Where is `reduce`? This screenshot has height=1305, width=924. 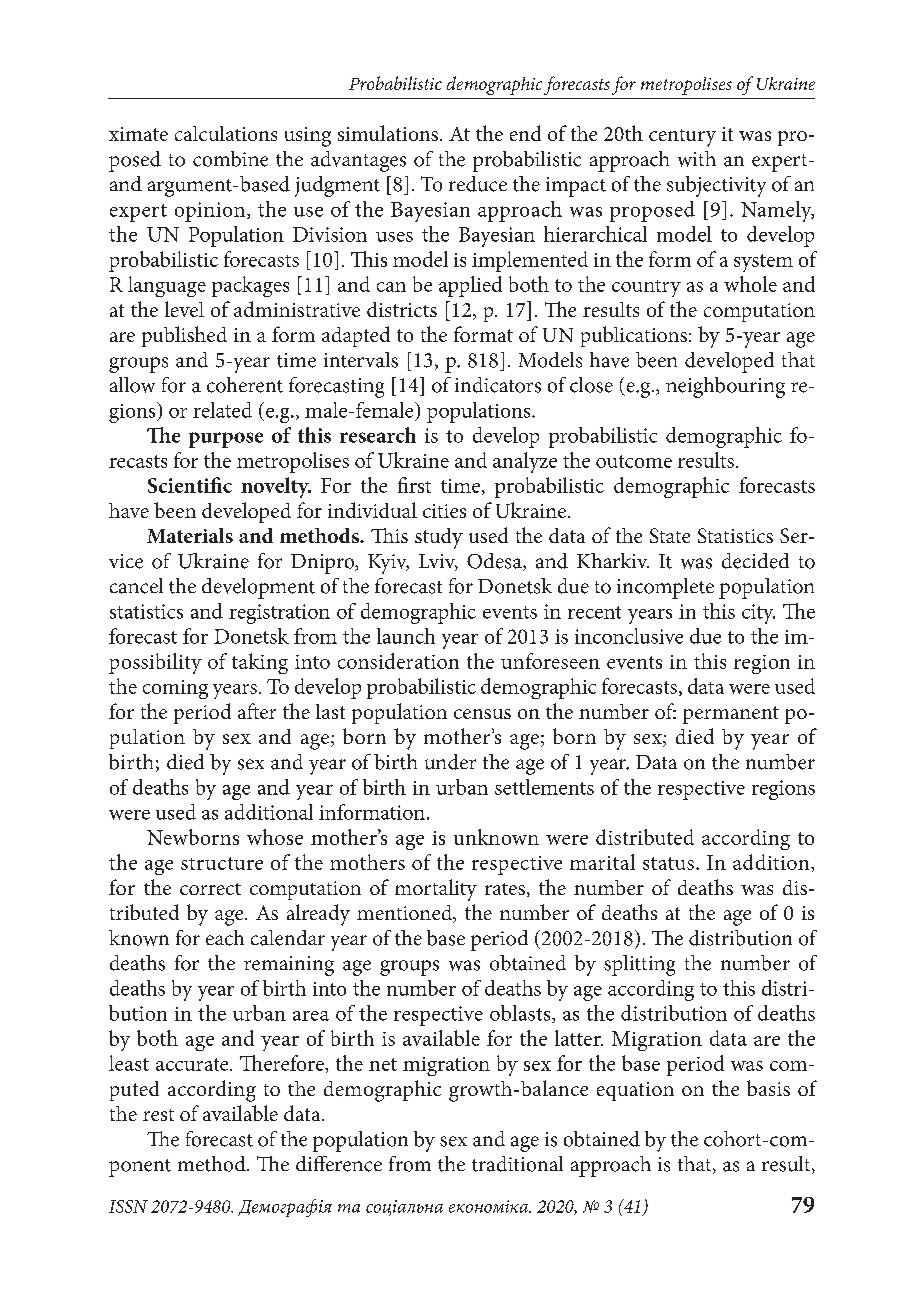
reduce is located at coordinates (478, 184).
